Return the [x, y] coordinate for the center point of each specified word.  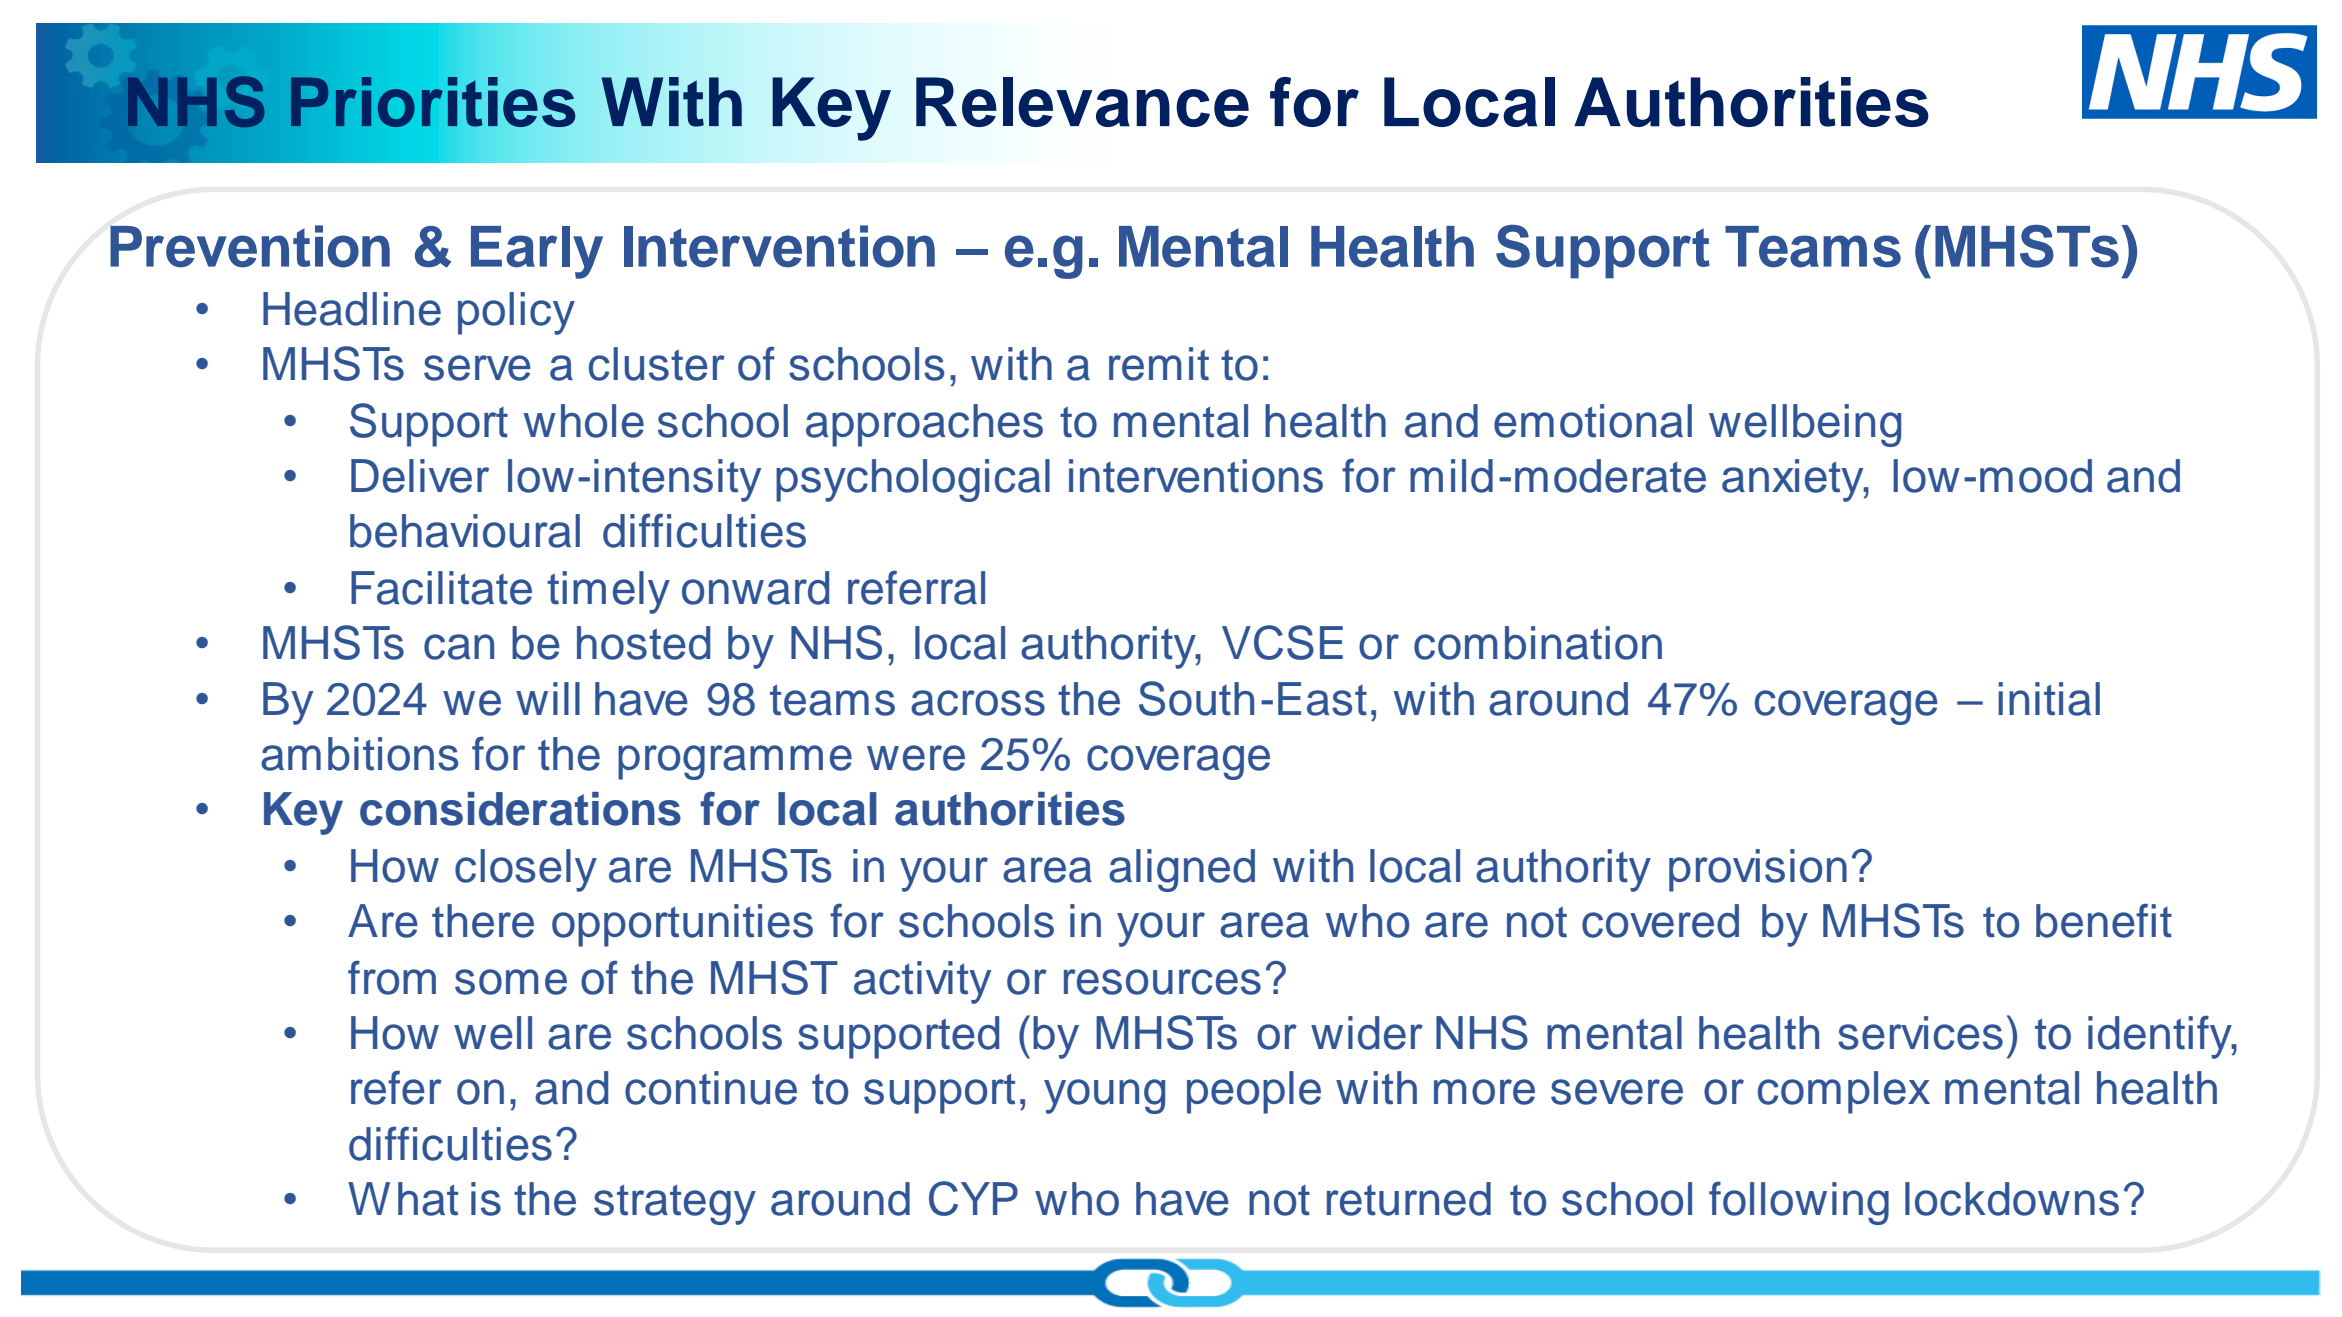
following [1799, 1203]
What [403, 1199]
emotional [1593, 421]
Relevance [1082, 102]
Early [537, 252]
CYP [973, 1198]
